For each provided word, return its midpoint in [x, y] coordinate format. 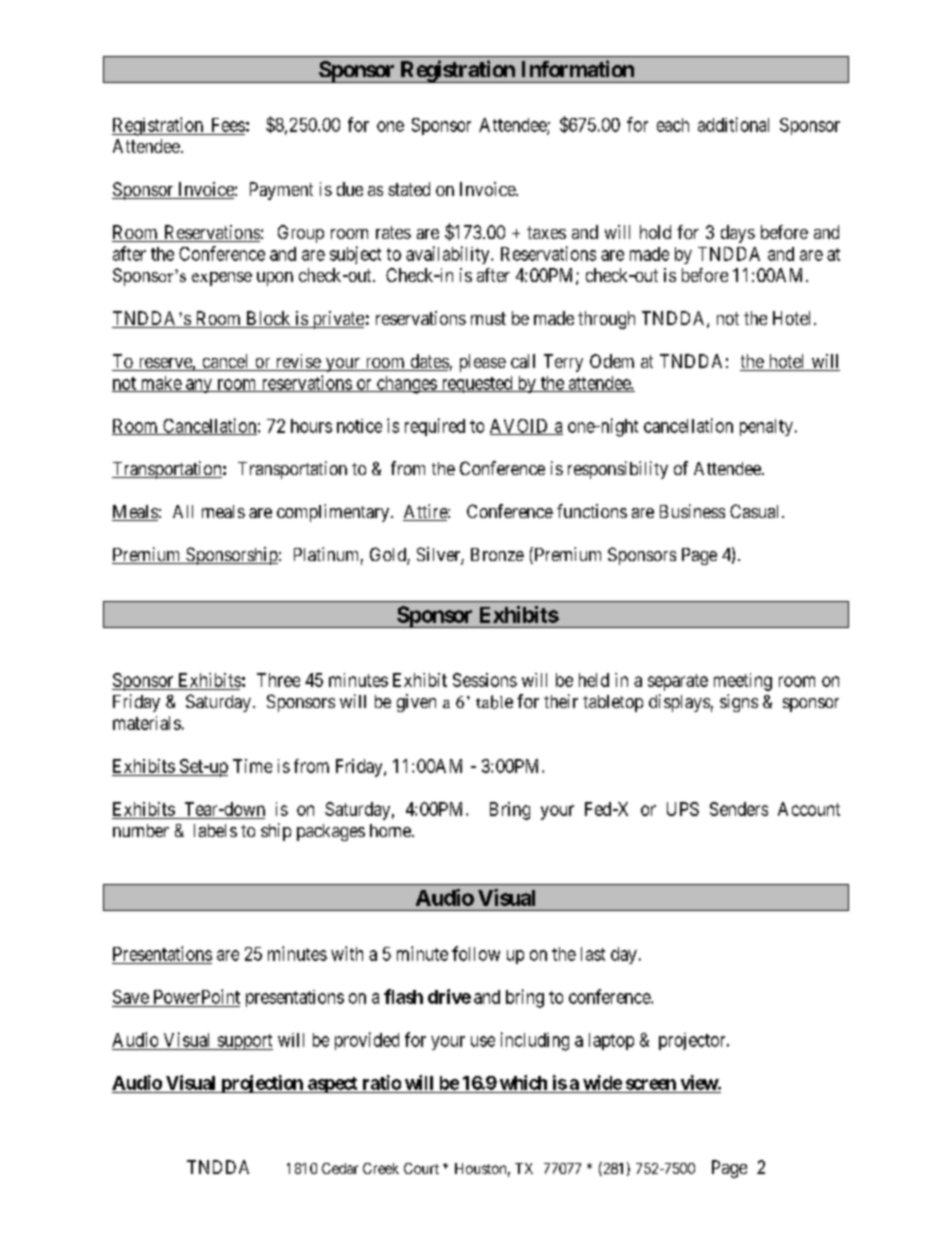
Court [421, 1168]
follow [476, 953]
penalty [766, 427]
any [199, 386]
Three [278, 680]
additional [733, 124]
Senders [739, 809]
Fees [228, 125]
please [483, 363]
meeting [743, 682]
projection [262, 1084]
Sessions [485, 680]
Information [578, 68]
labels [215, 830]
